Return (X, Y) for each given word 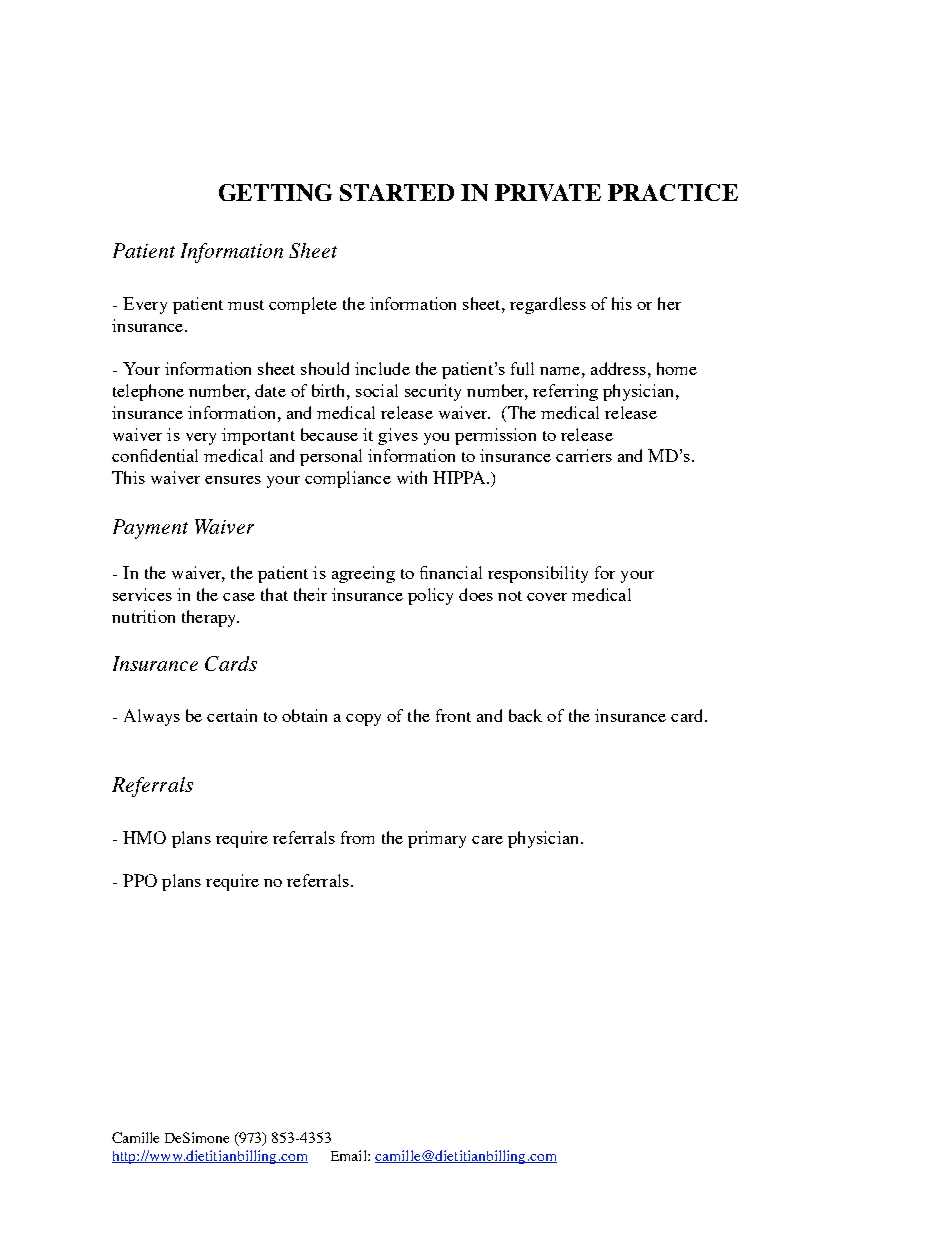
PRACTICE (673, 192)
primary (437, 839)
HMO (144, 837)
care (487, 840)
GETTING (275, 192)
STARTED (397, 192)
